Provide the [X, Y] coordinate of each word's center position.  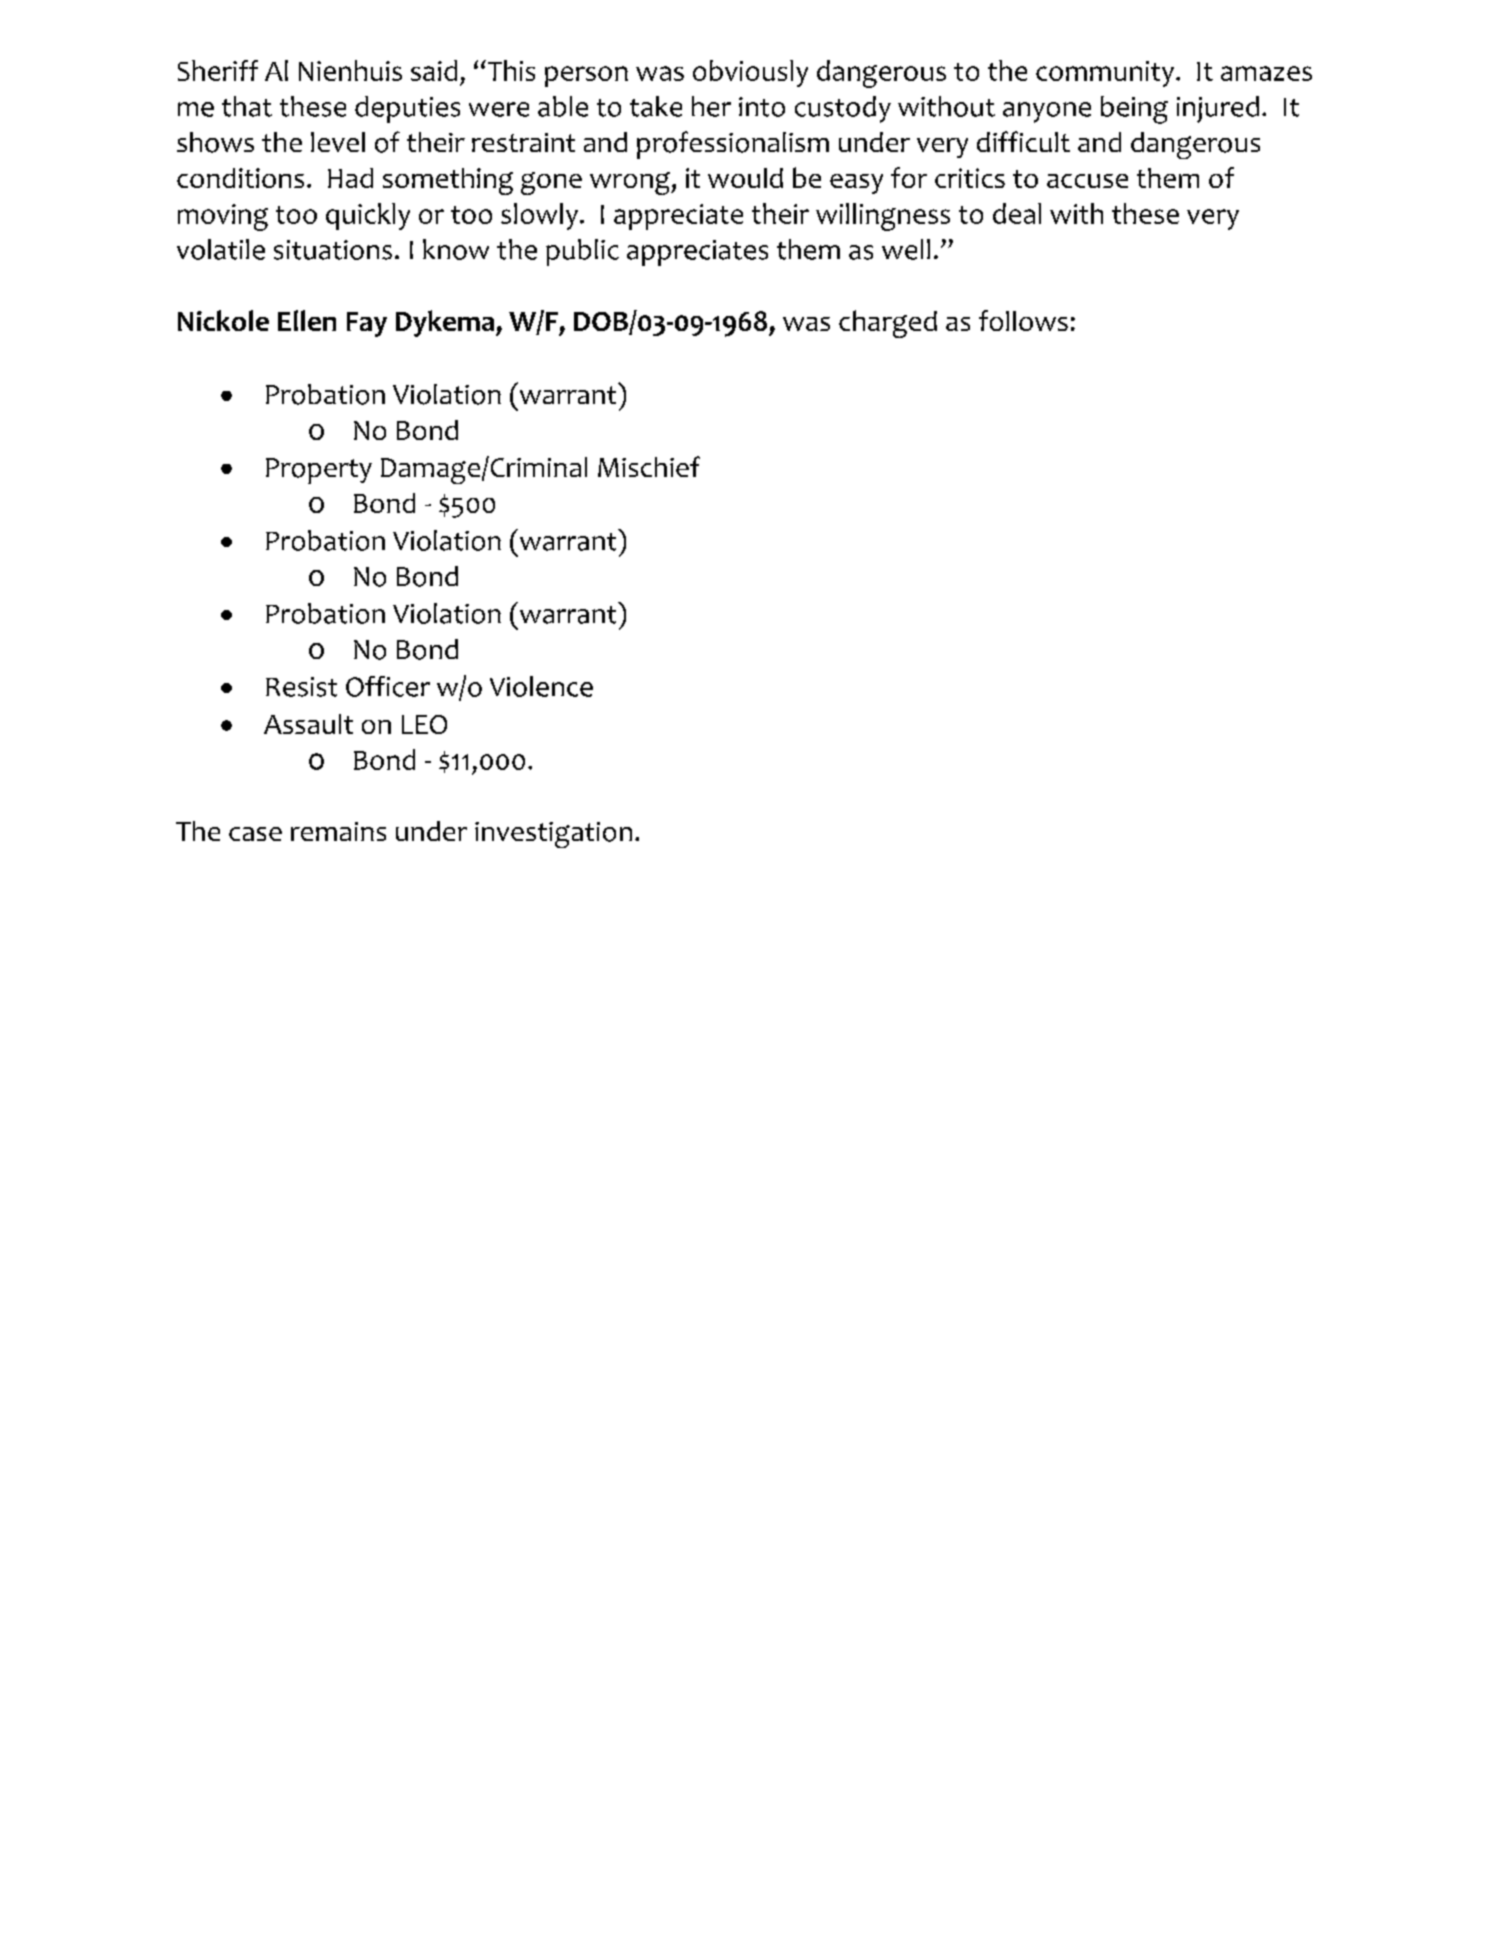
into [762, 107]
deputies [407, 109]
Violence [541, 686]
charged [888, 324]
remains [338, 831]
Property [319, 471]
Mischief [649, 466]
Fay [367, 324]
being [1134, 110]
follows [1023, 320]
